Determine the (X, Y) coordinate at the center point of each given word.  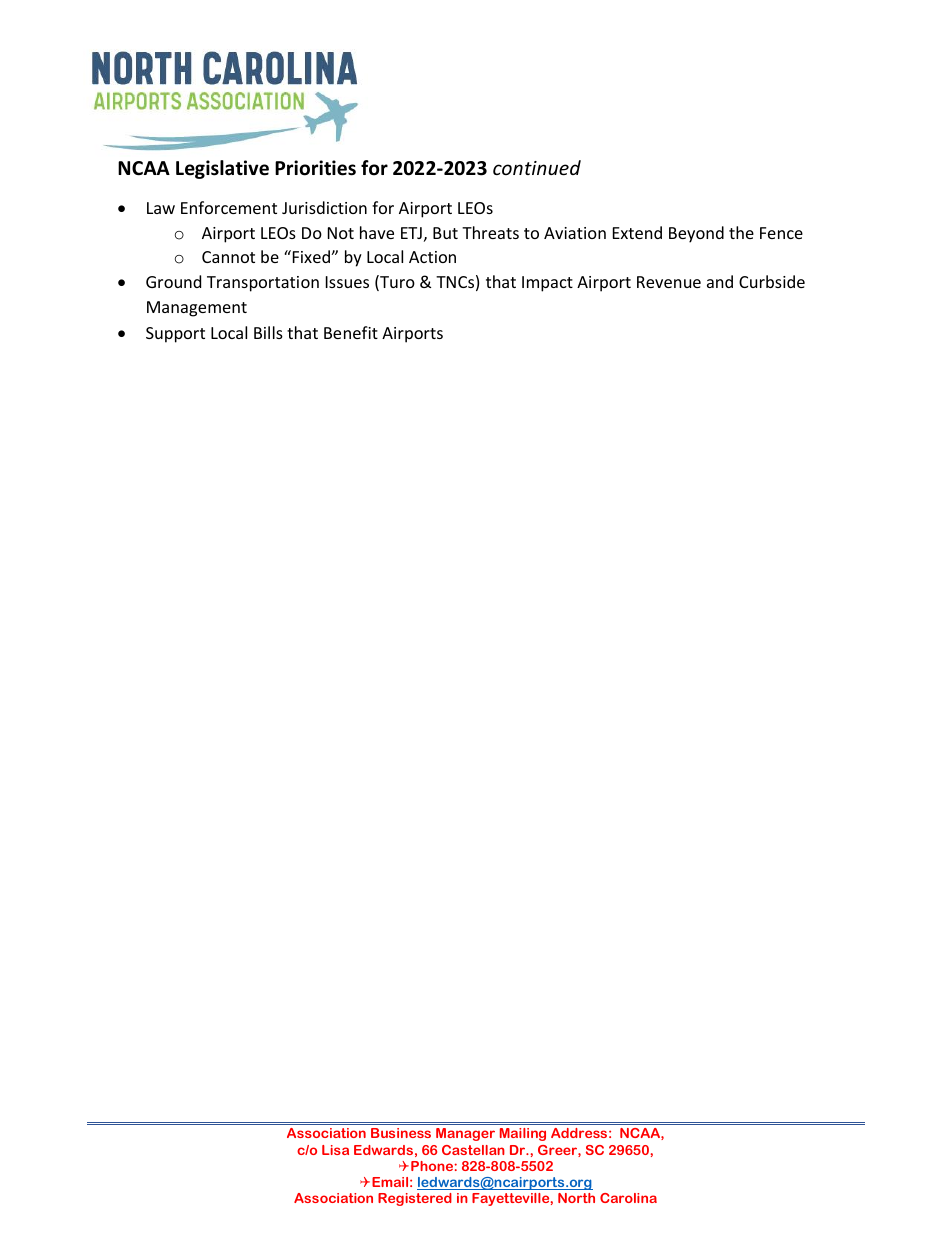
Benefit (351, 332)
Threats (490, 232)
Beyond (696, 234)
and (720, 281)
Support (175, 335)
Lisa (335, 1150)
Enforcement (229, 207)
